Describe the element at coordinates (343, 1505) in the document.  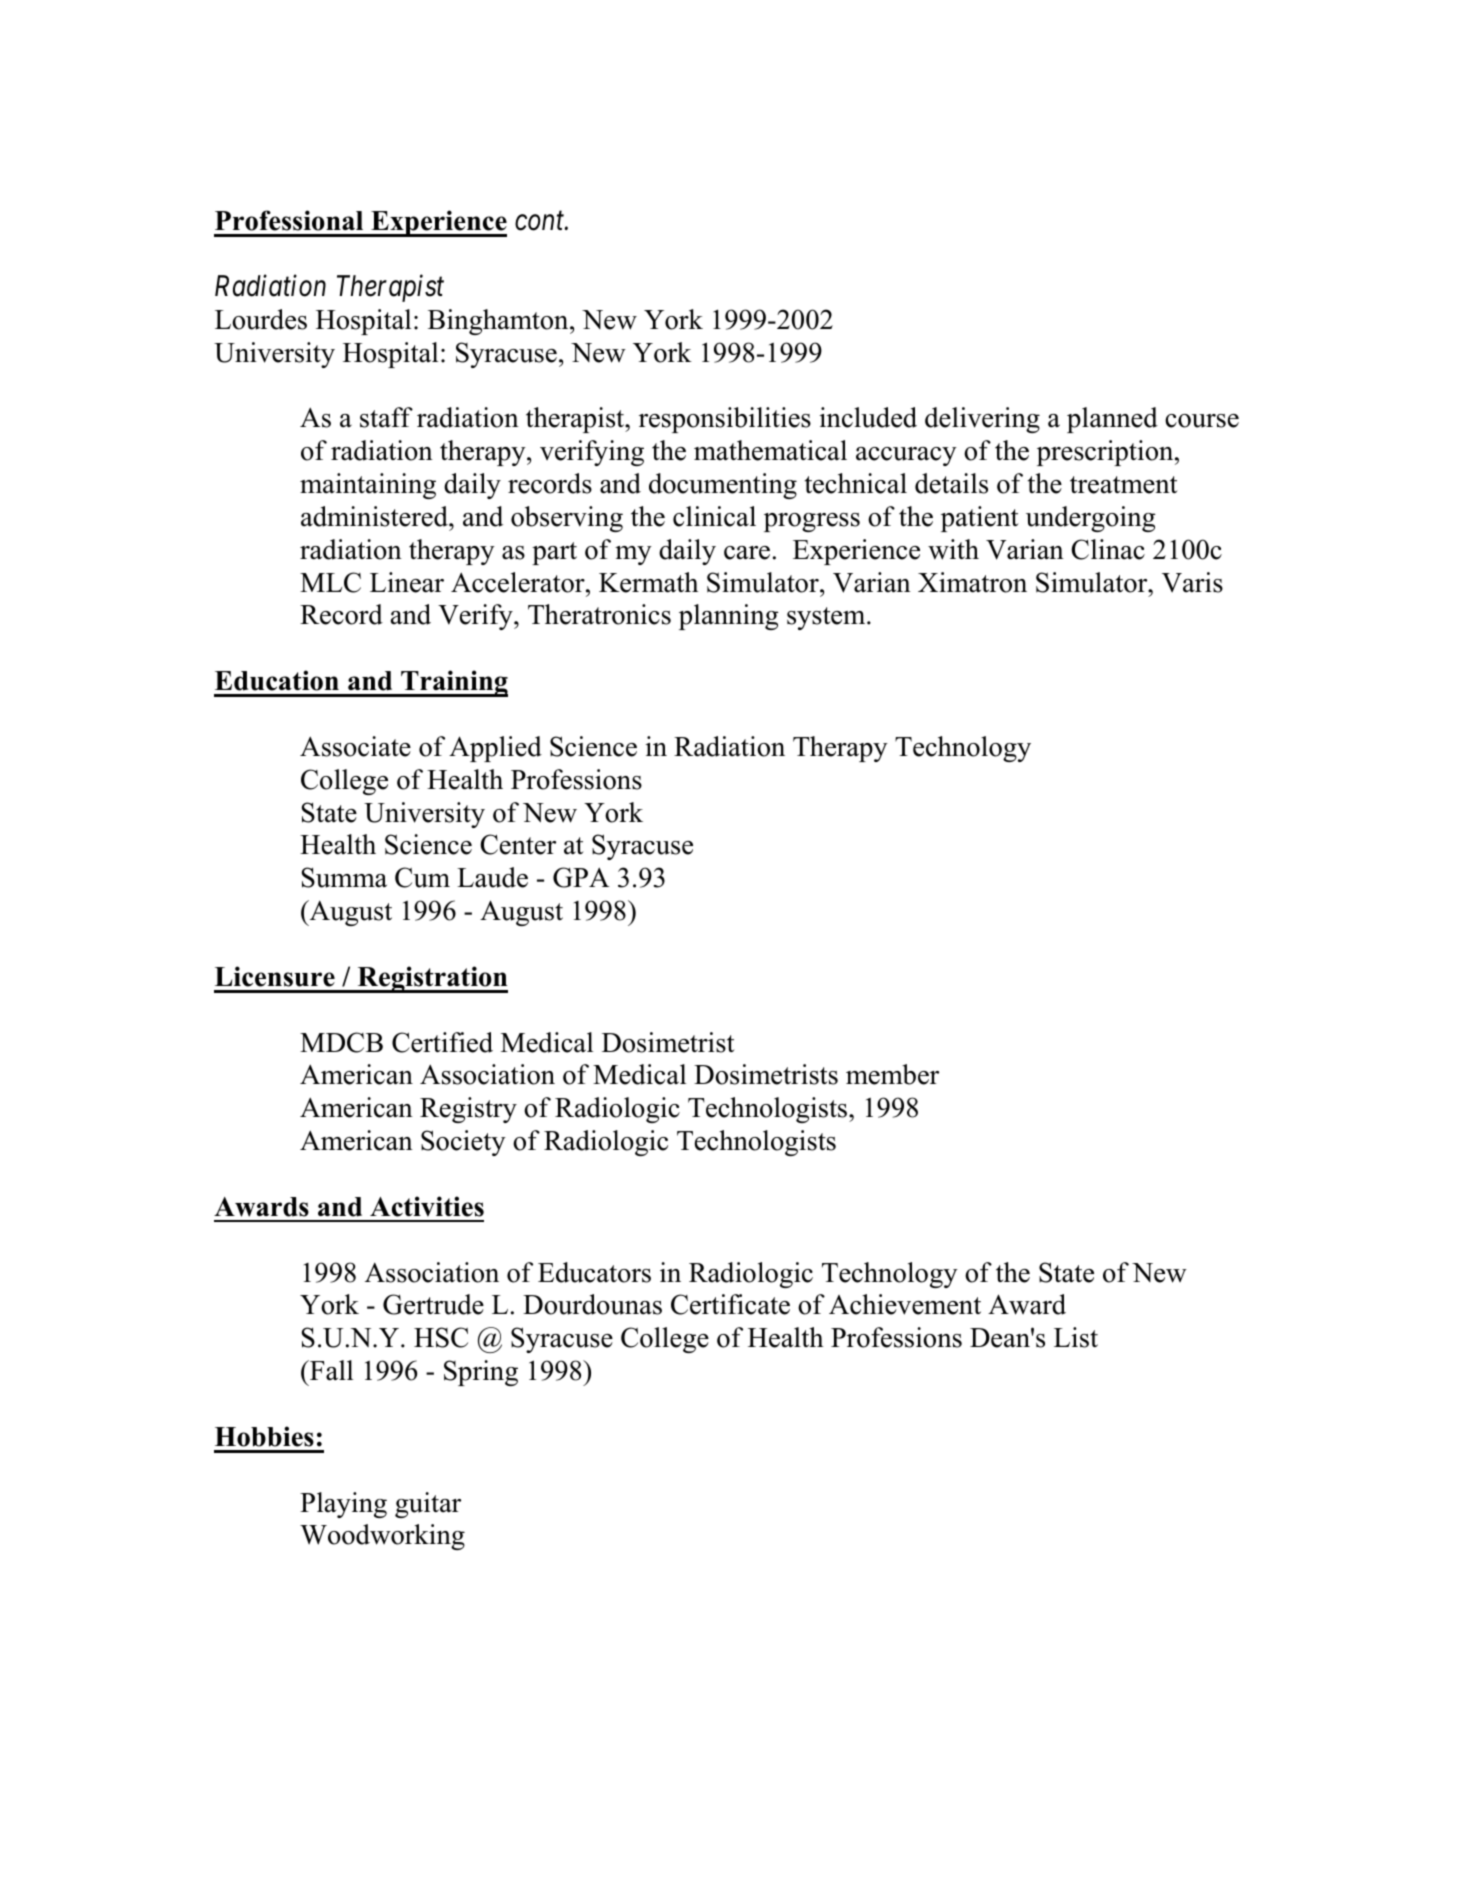
I see `Playing` at that location.
